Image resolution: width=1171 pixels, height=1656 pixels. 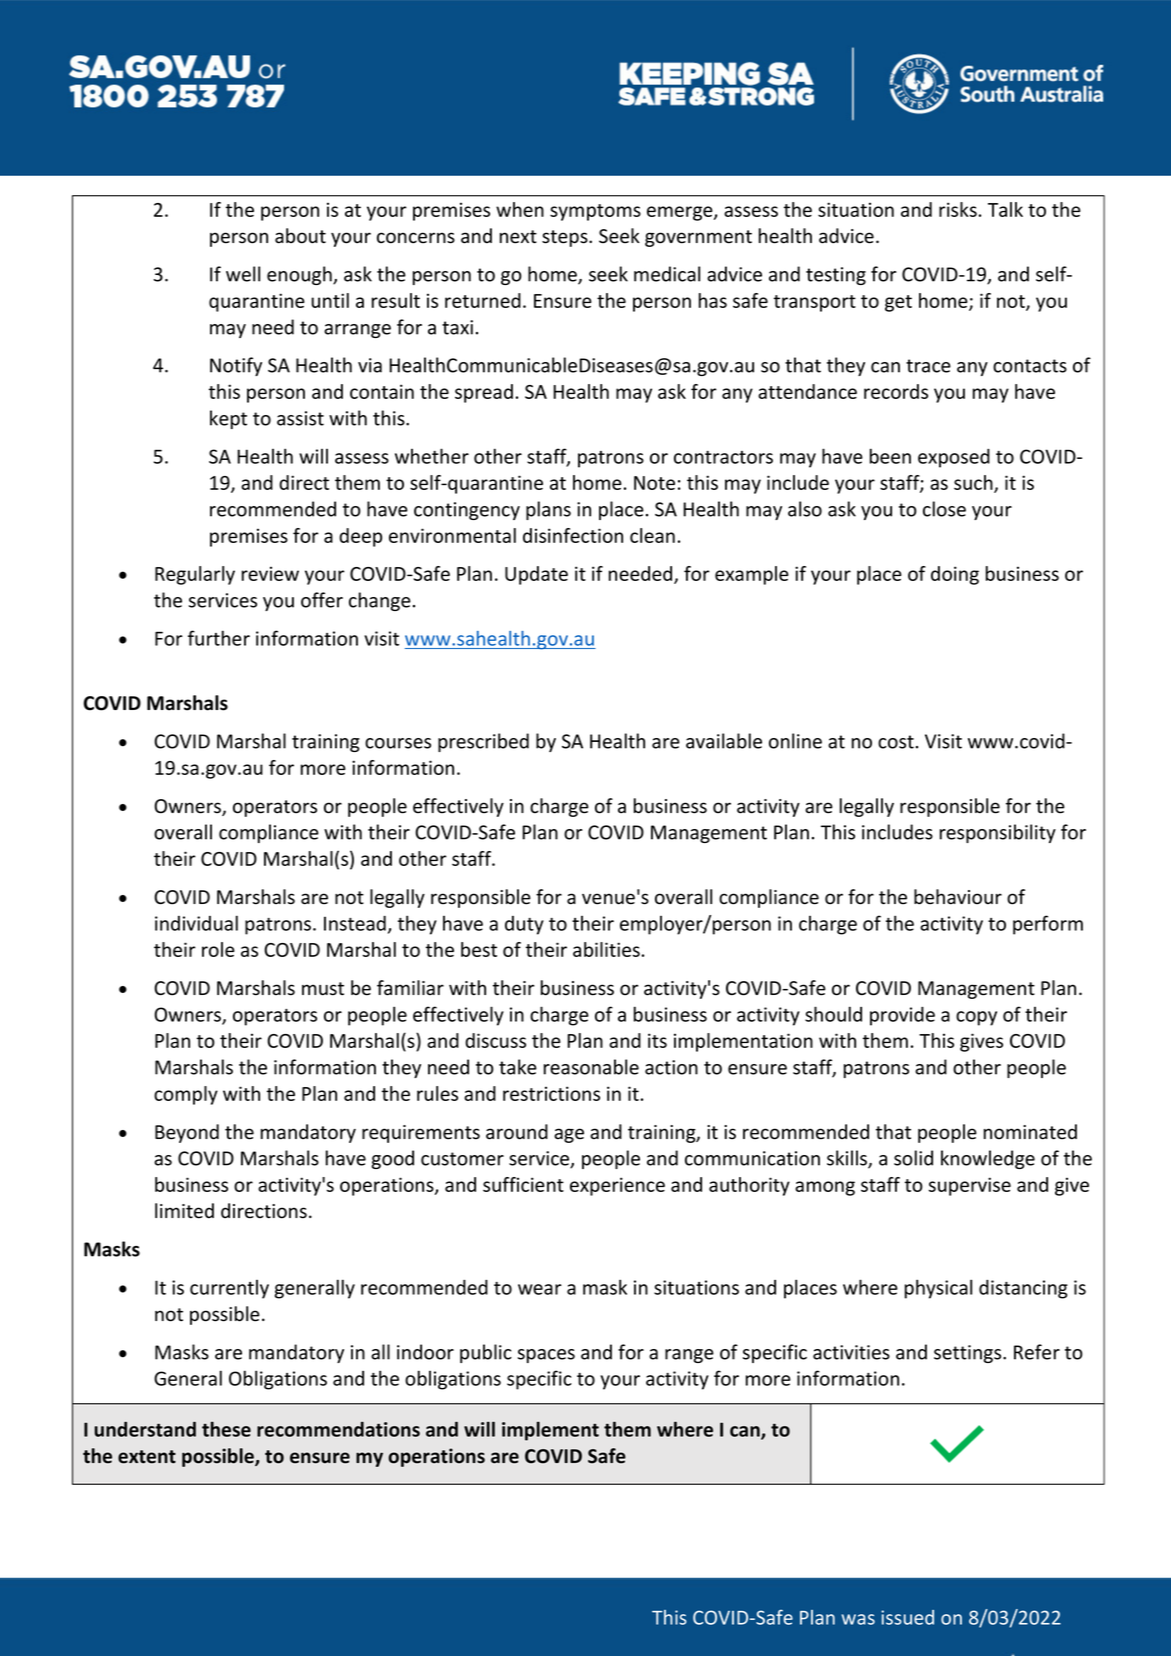 What do you see at coordinates (483, 742) in the screenshot?
I see `prescribed` at bounding box center [483, 742].
